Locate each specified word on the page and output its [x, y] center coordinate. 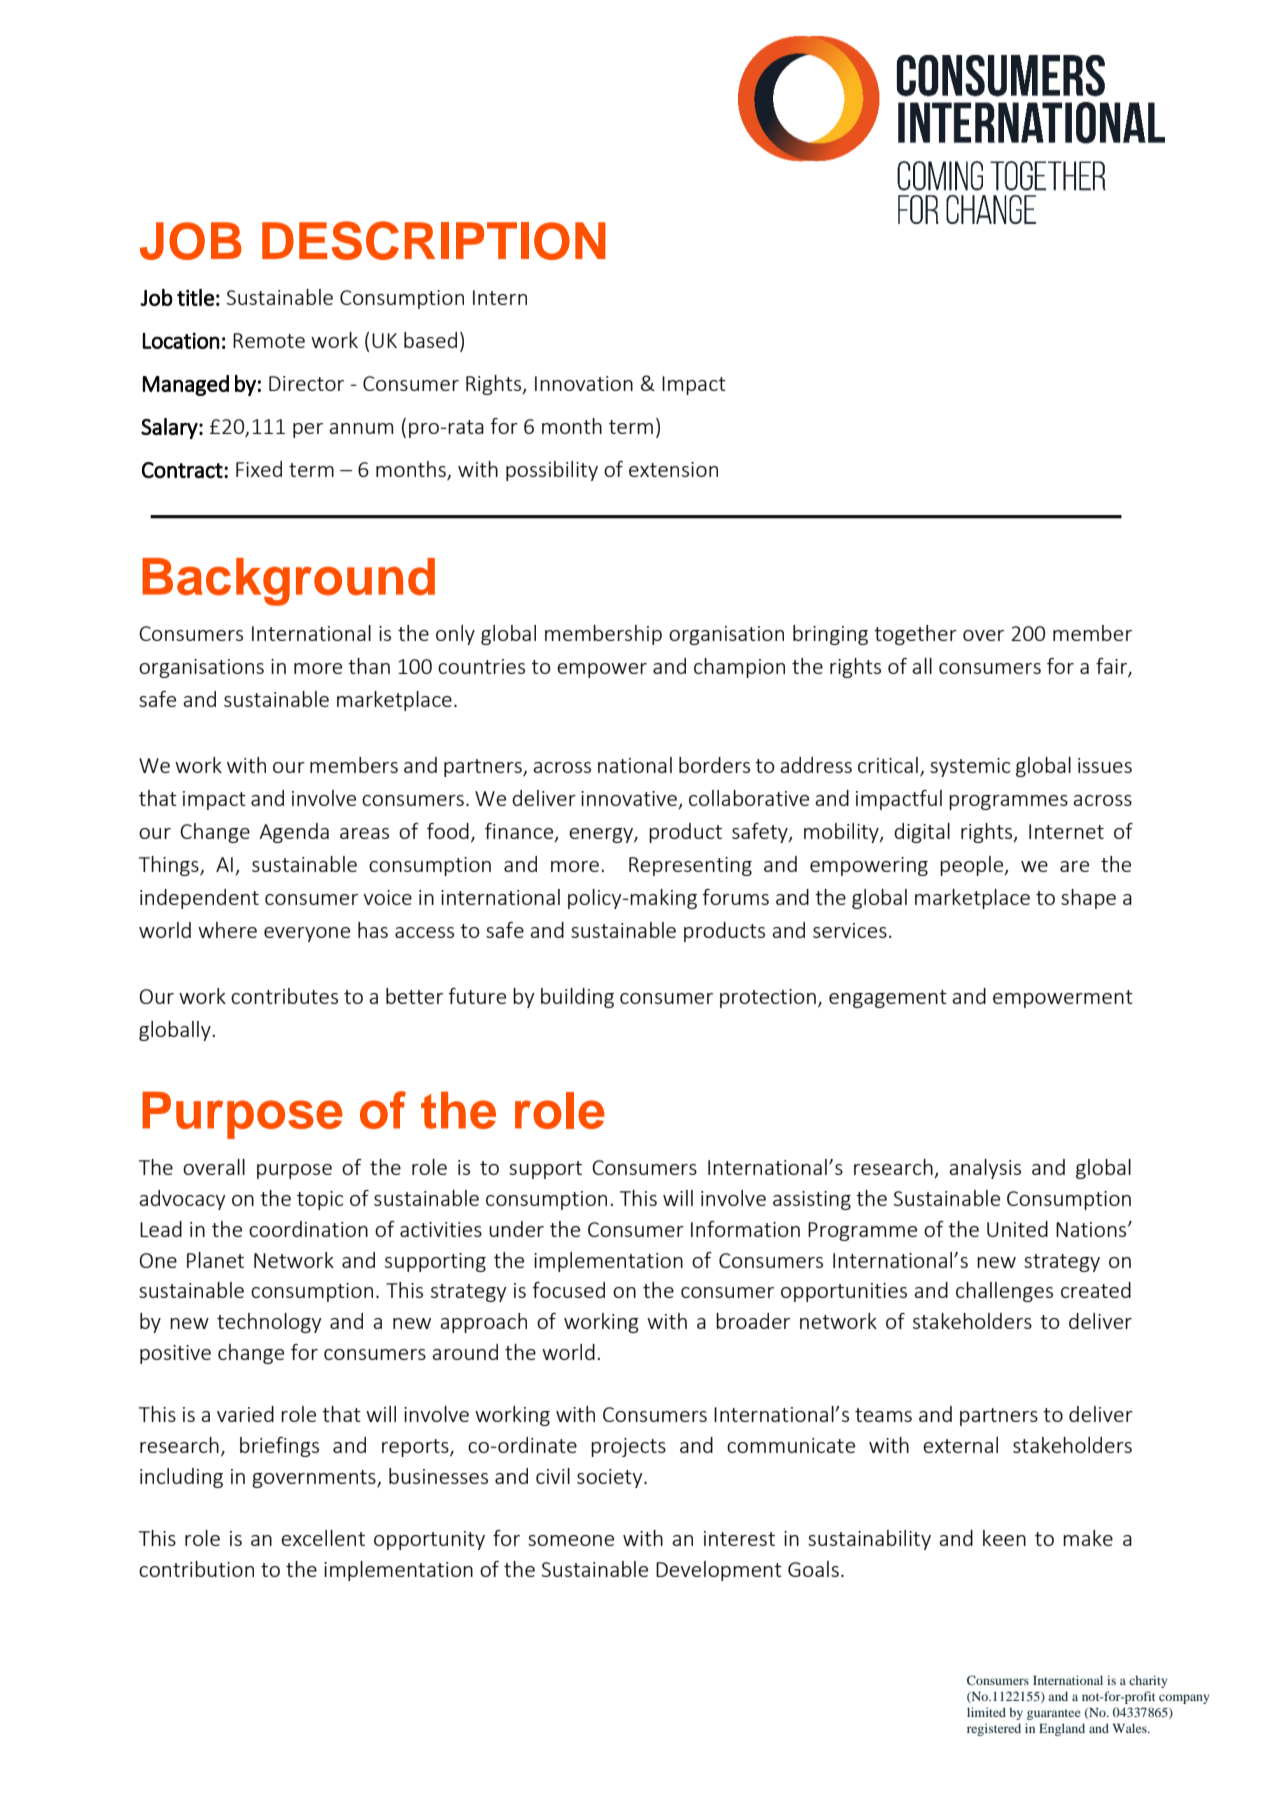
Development [719, 1571]
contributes [284, 996]
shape [1088, 899]
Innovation [584, 383]
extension [673, 469]
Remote [269, 340]
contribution [196, 1569]
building [577, 998]
